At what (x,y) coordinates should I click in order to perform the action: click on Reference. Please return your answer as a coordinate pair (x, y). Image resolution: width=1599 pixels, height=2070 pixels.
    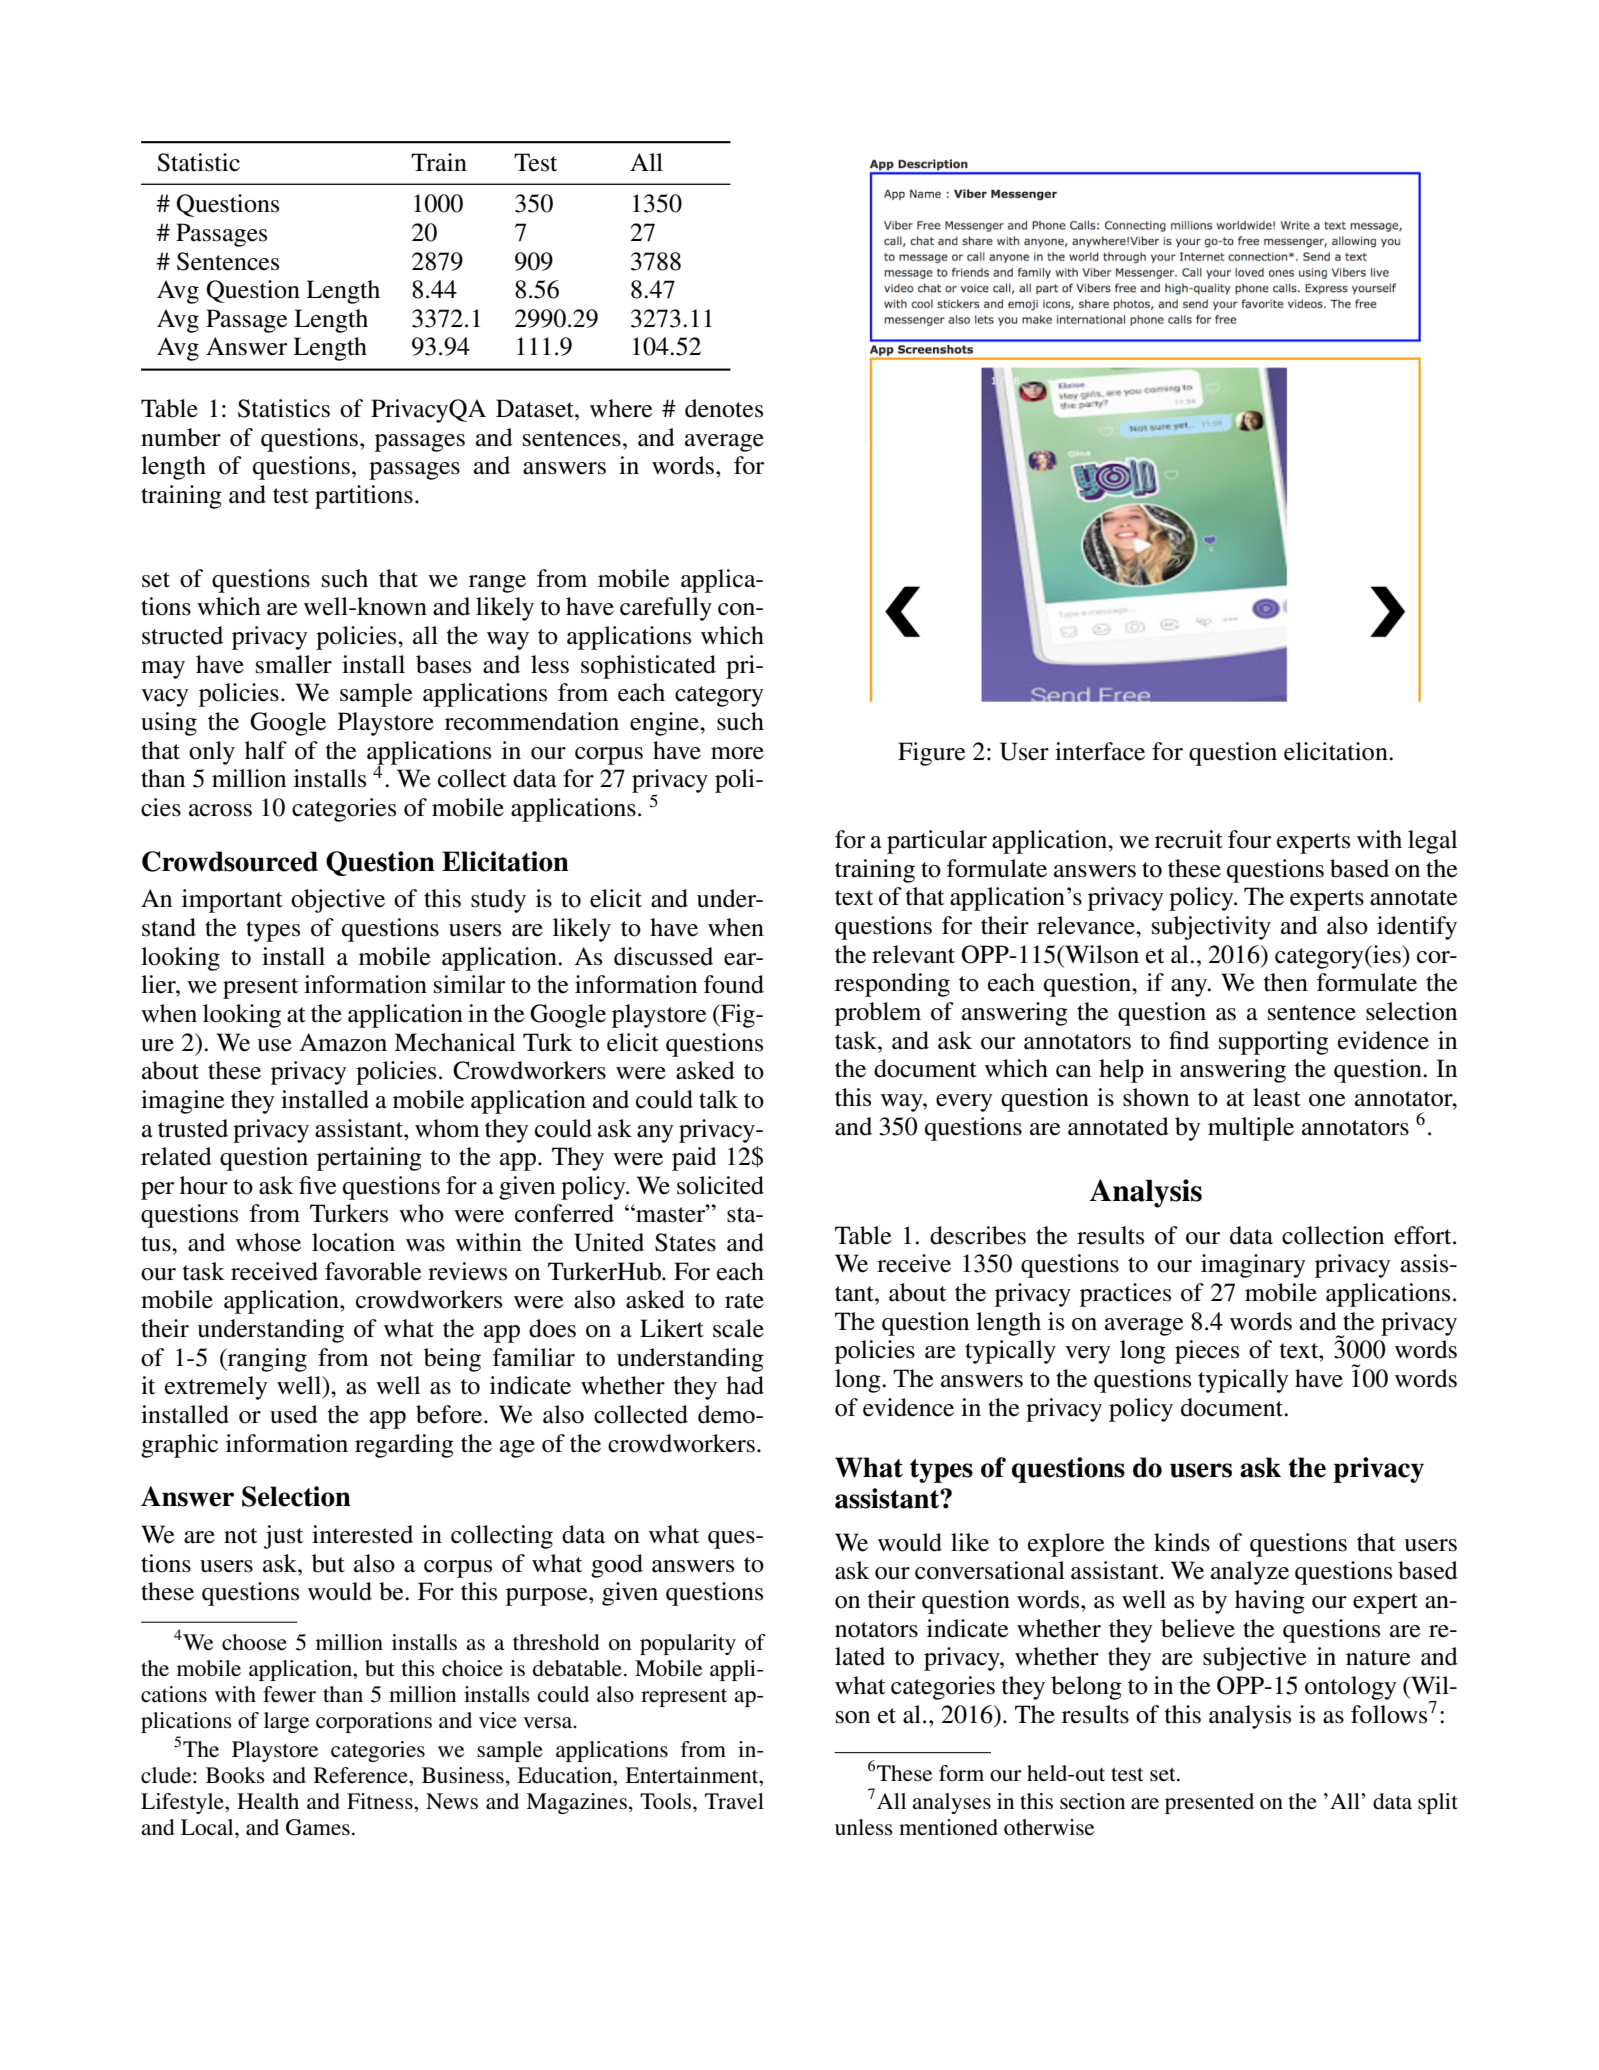
    Looking at the image, I should click on (362, 1775).
